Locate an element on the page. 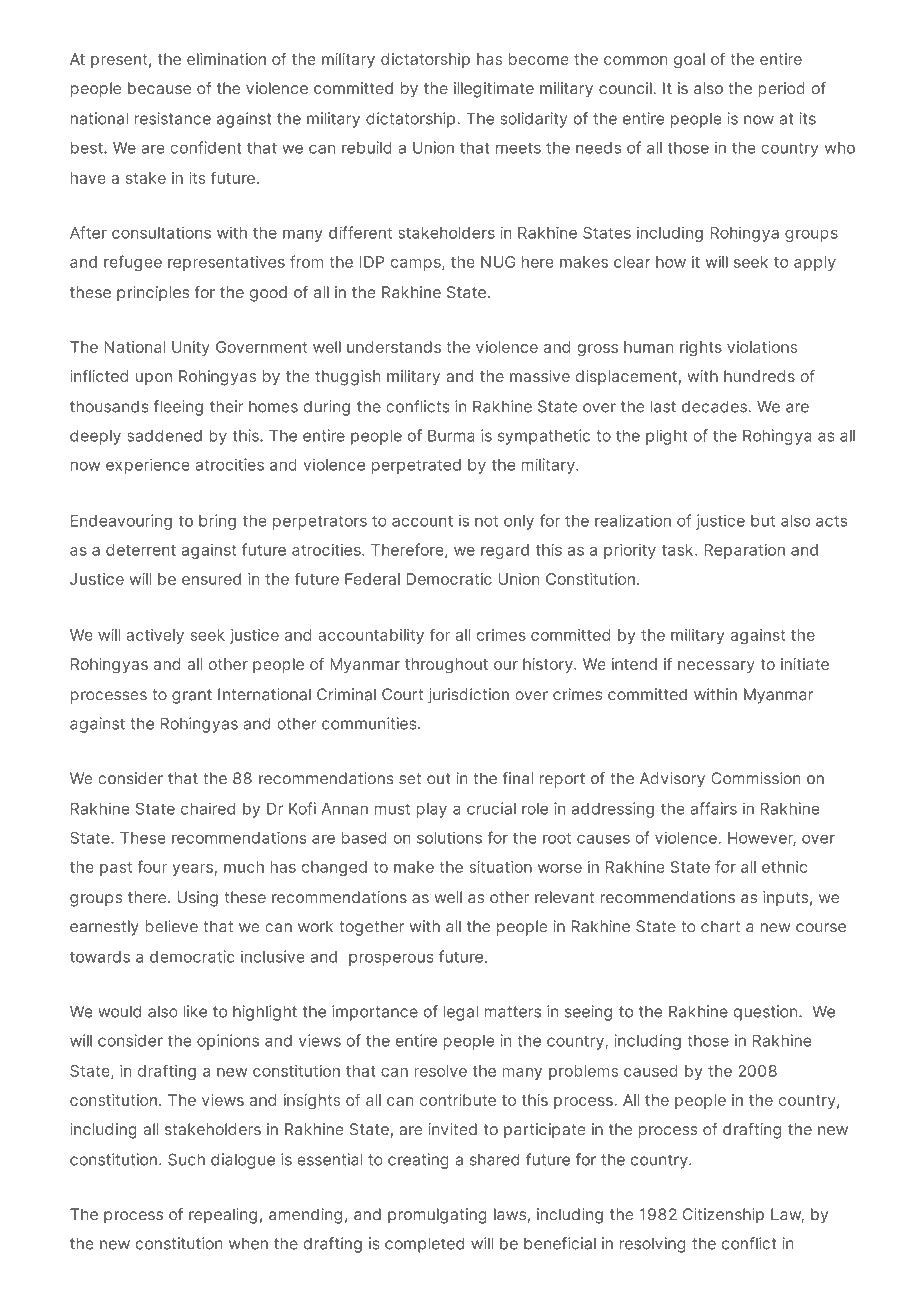 This image has height=1308, width=924. repealing is located at coordinates (223, 1216).
